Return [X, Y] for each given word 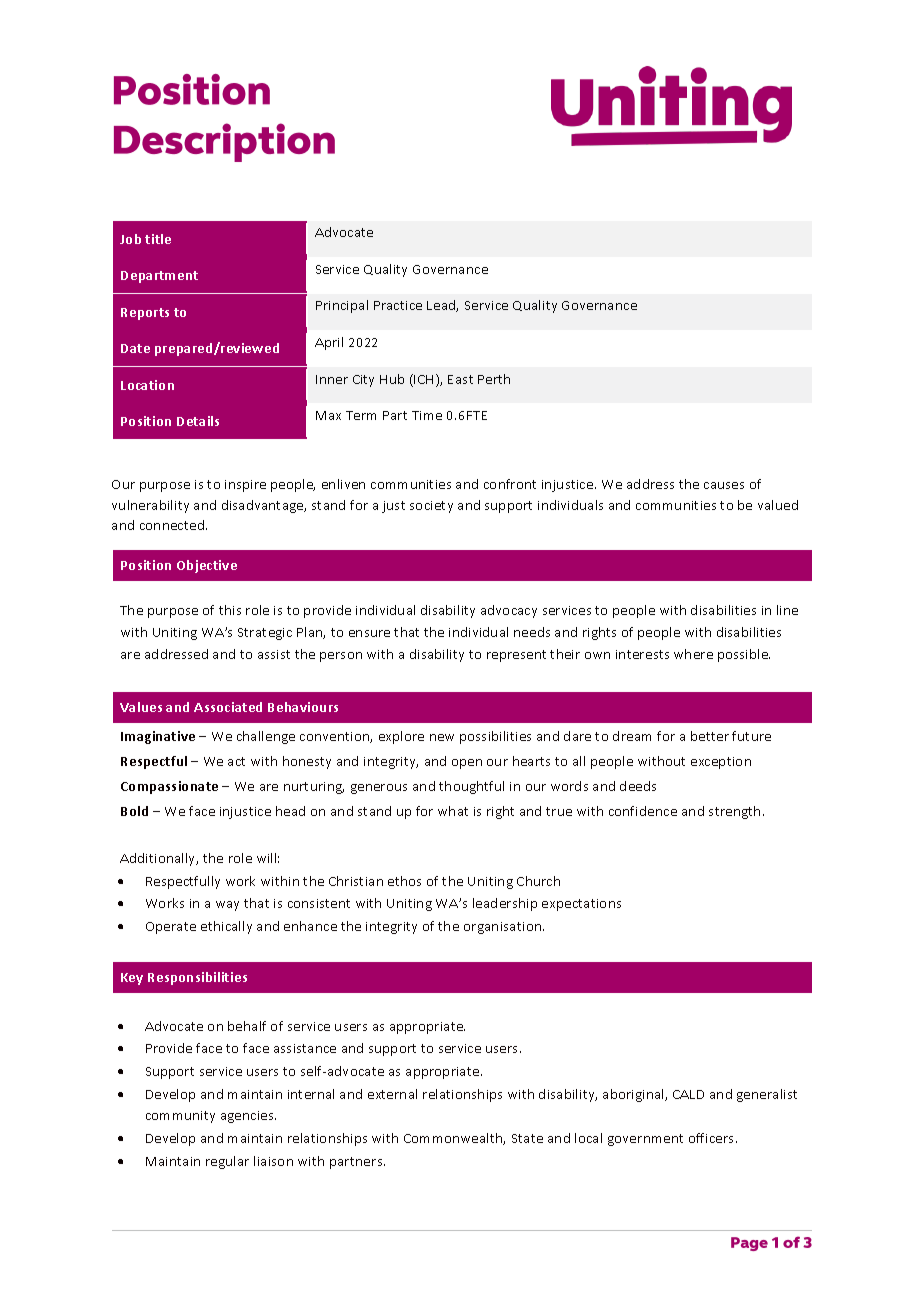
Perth [494, 379]
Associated [228, 707]
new [442, 737]
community [180, 1117]
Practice [398, 305]
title [158, 239]
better [710, 736]
